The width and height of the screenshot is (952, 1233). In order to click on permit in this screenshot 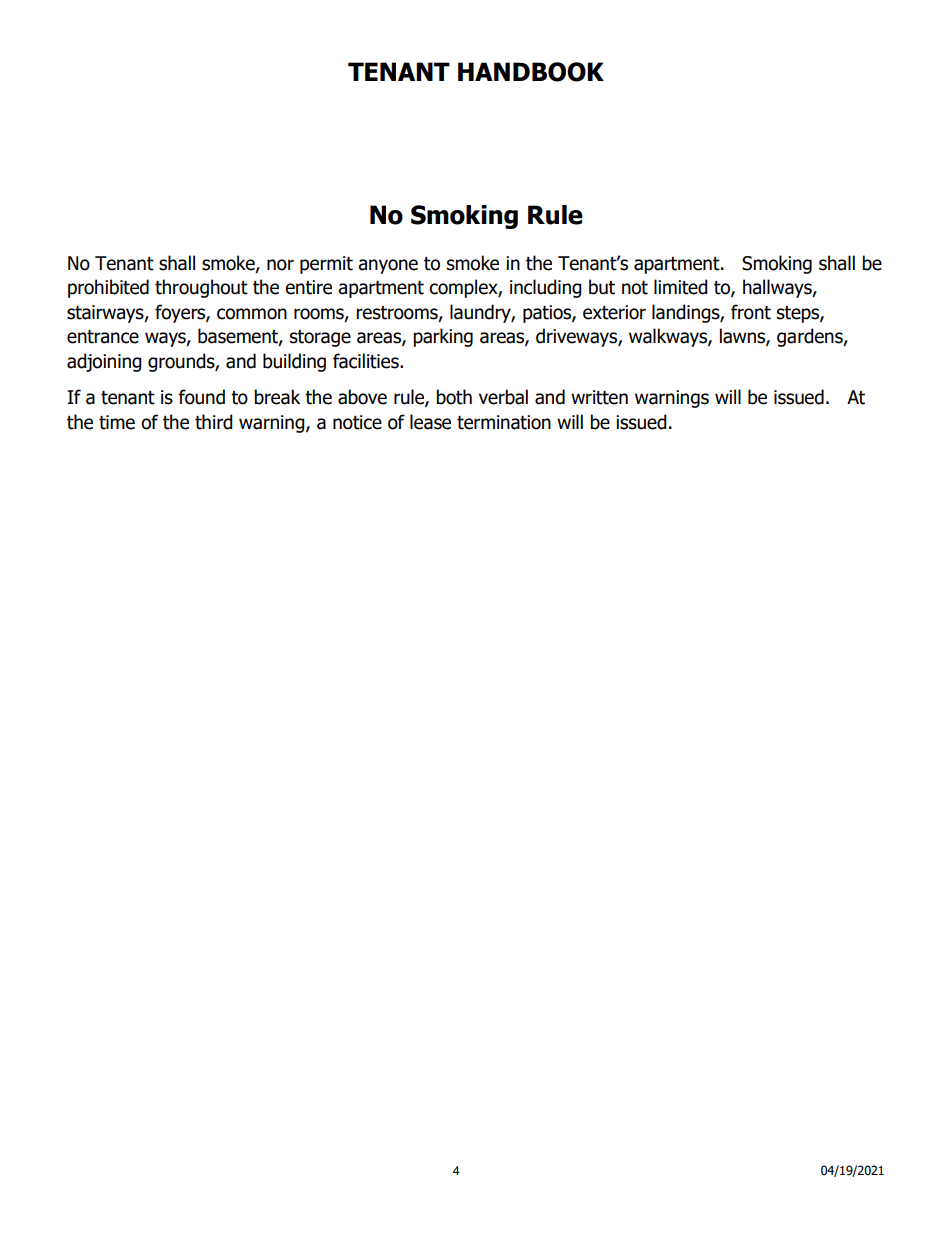, I will do `click(326, 265)`.
